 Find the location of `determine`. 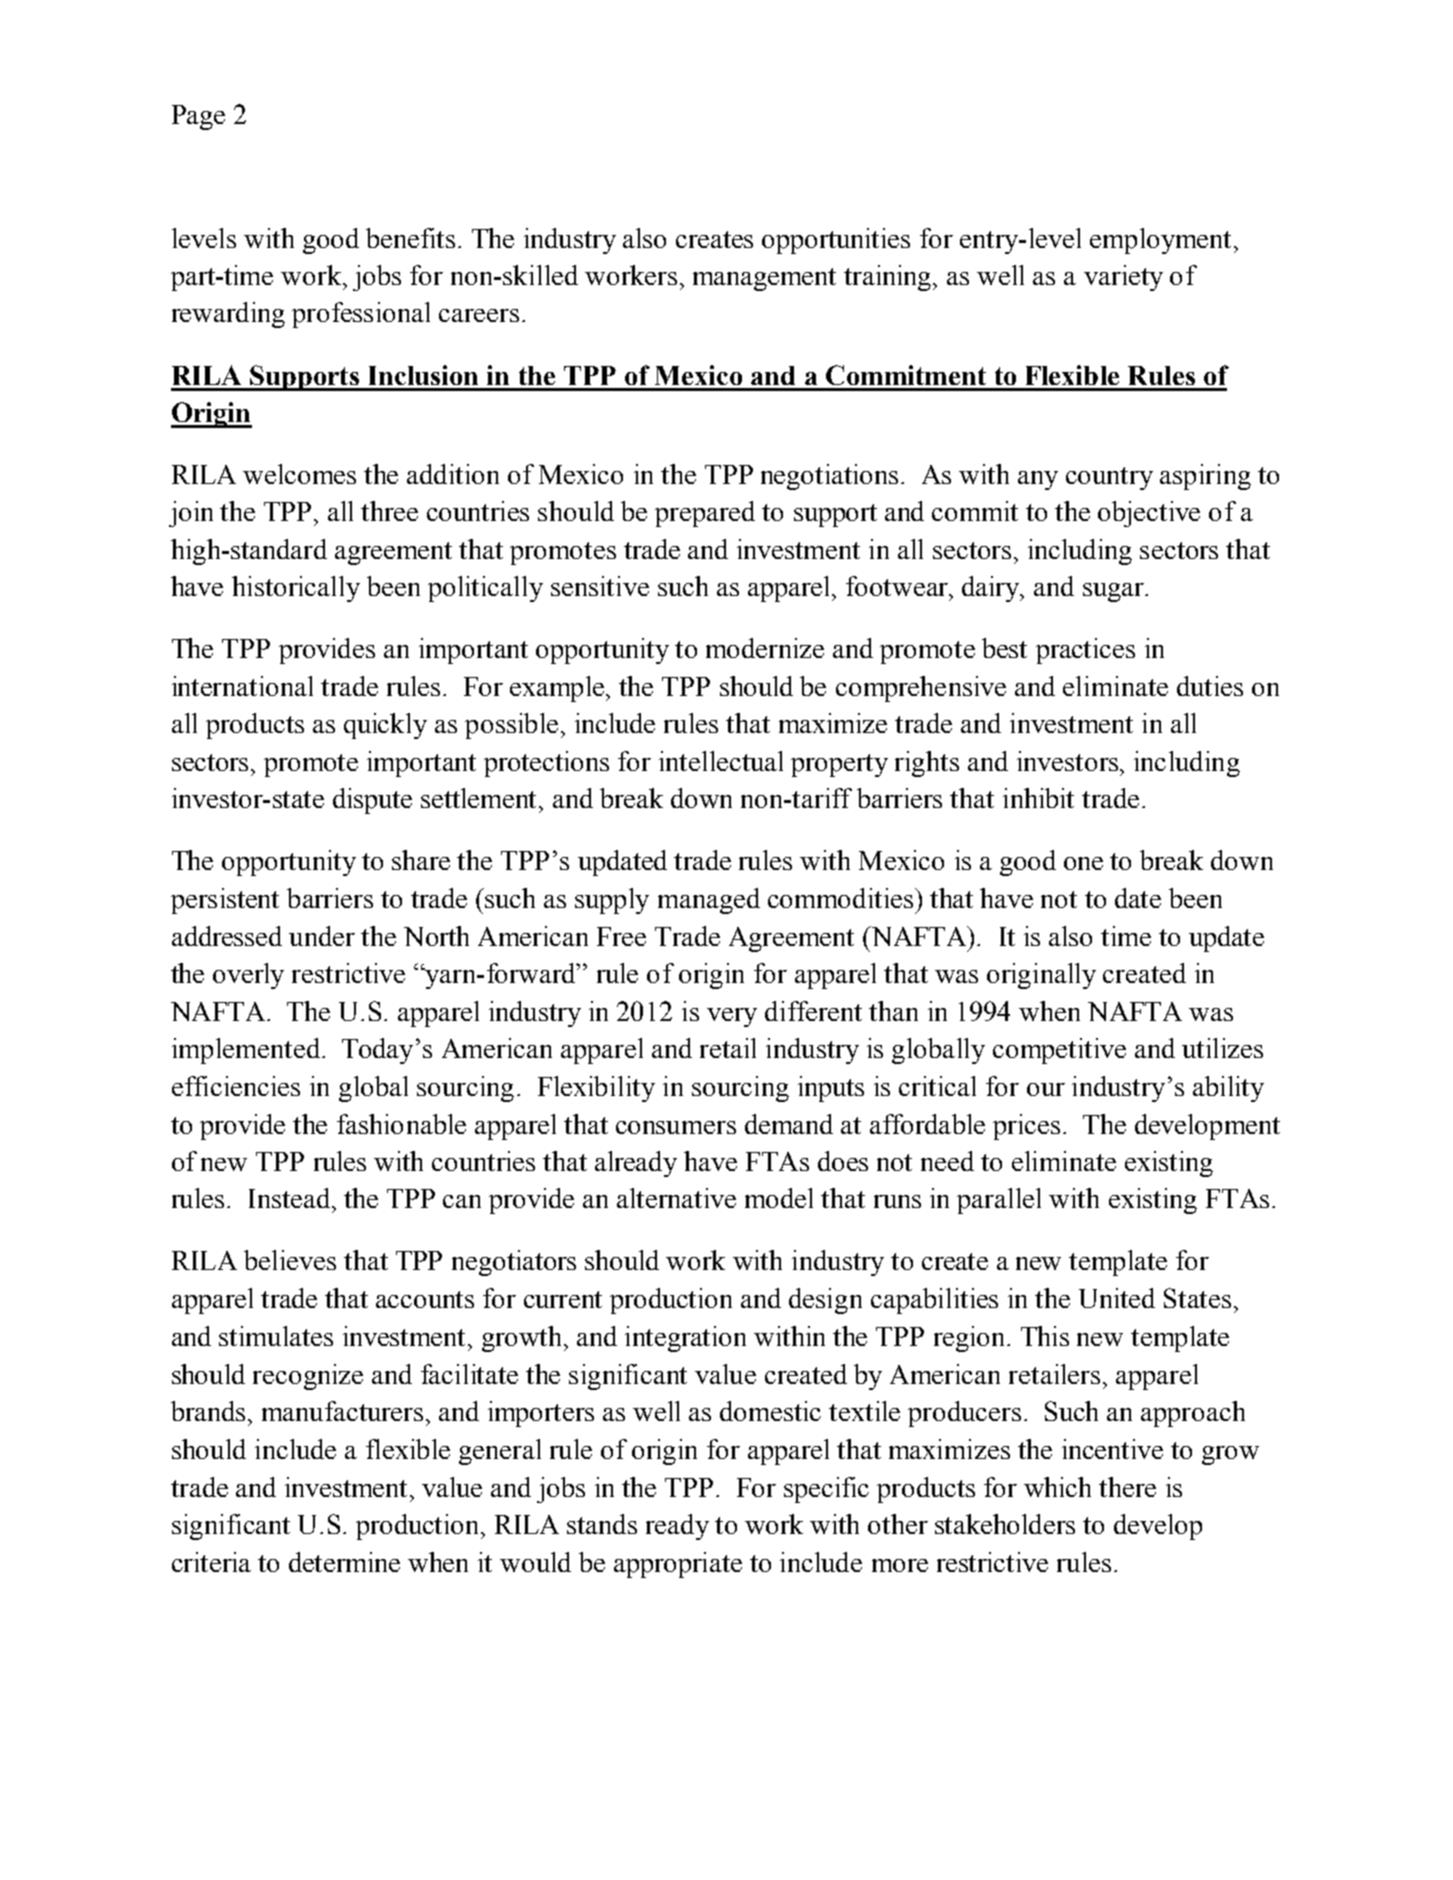

determine is located at coordinates (344, 1562).
